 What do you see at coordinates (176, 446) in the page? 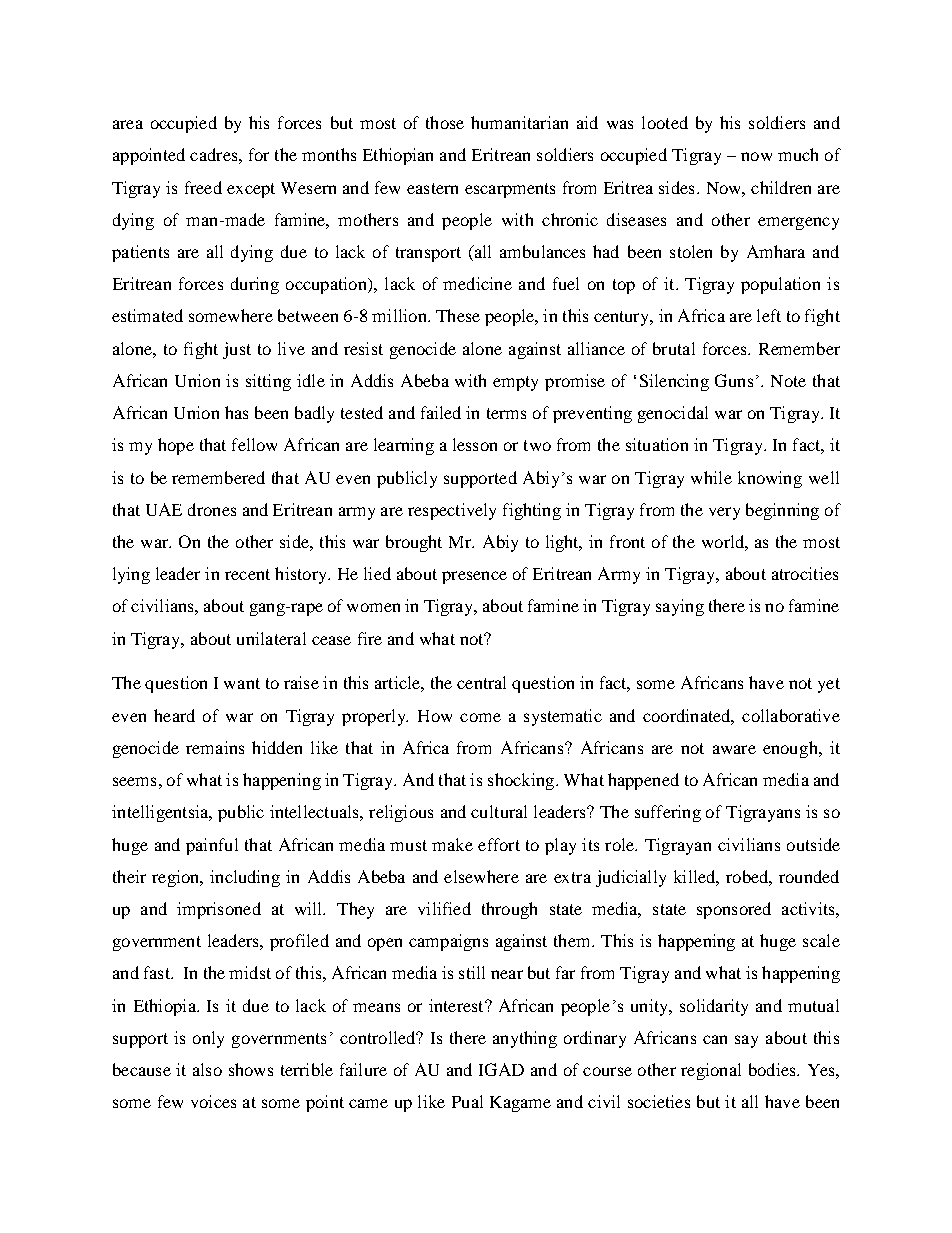
I see `hope` at bounding box center [176, 446].
